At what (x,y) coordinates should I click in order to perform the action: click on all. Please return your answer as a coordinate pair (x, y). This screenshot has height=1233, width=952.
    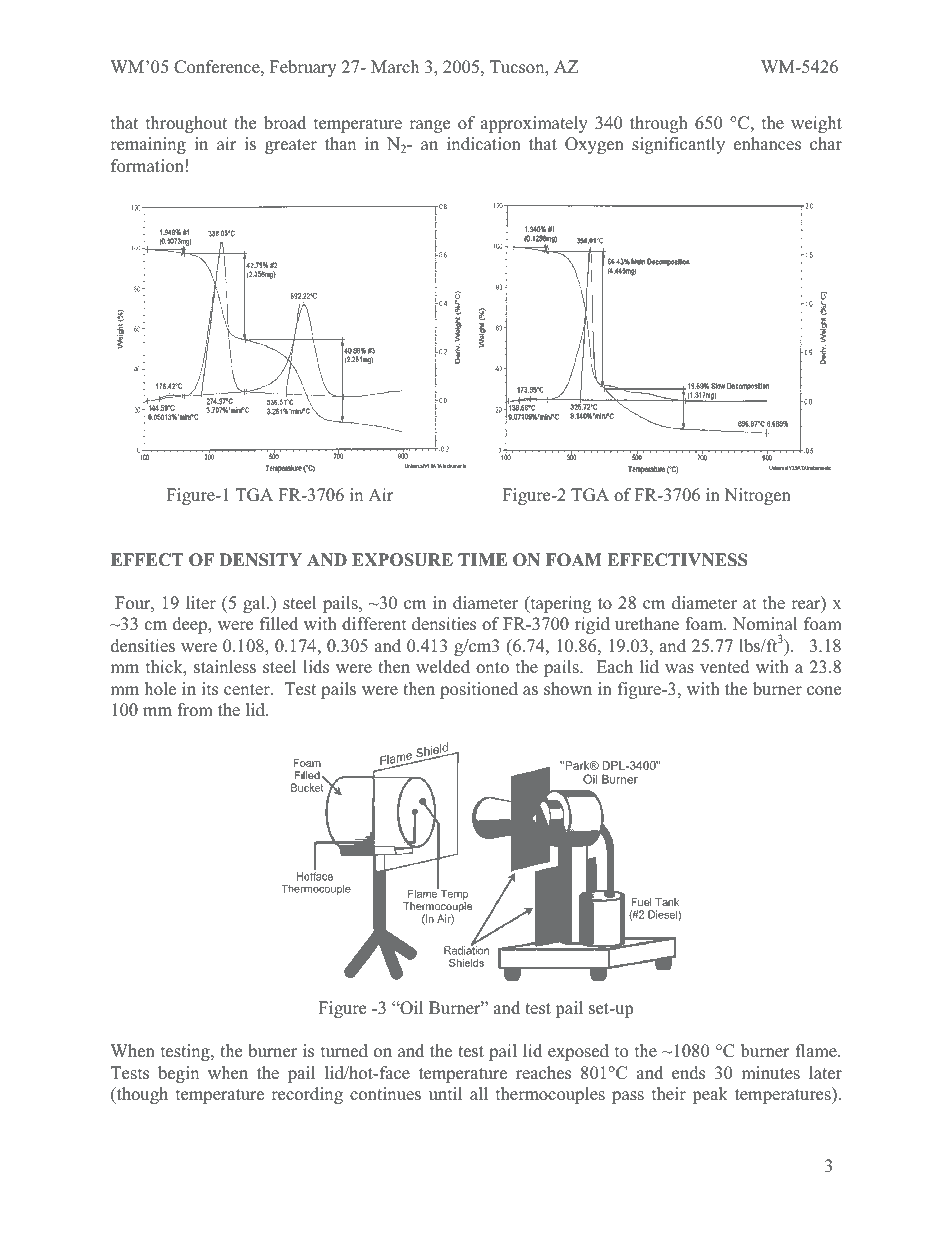
    Looking at the image, I should click on (479, 1093).
